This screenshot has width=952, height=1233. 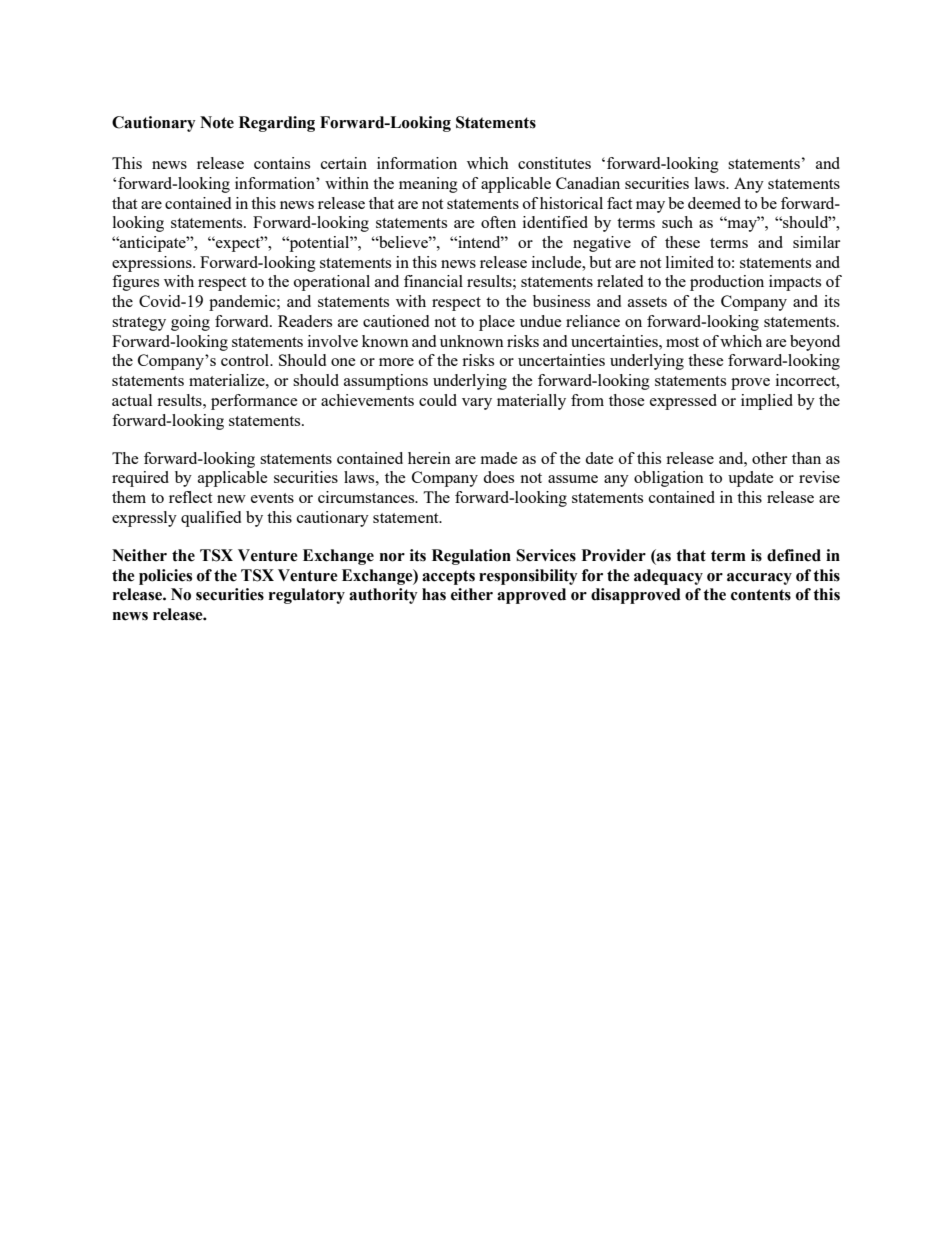 I want to click on accepts, so click(x=448, y=577).
